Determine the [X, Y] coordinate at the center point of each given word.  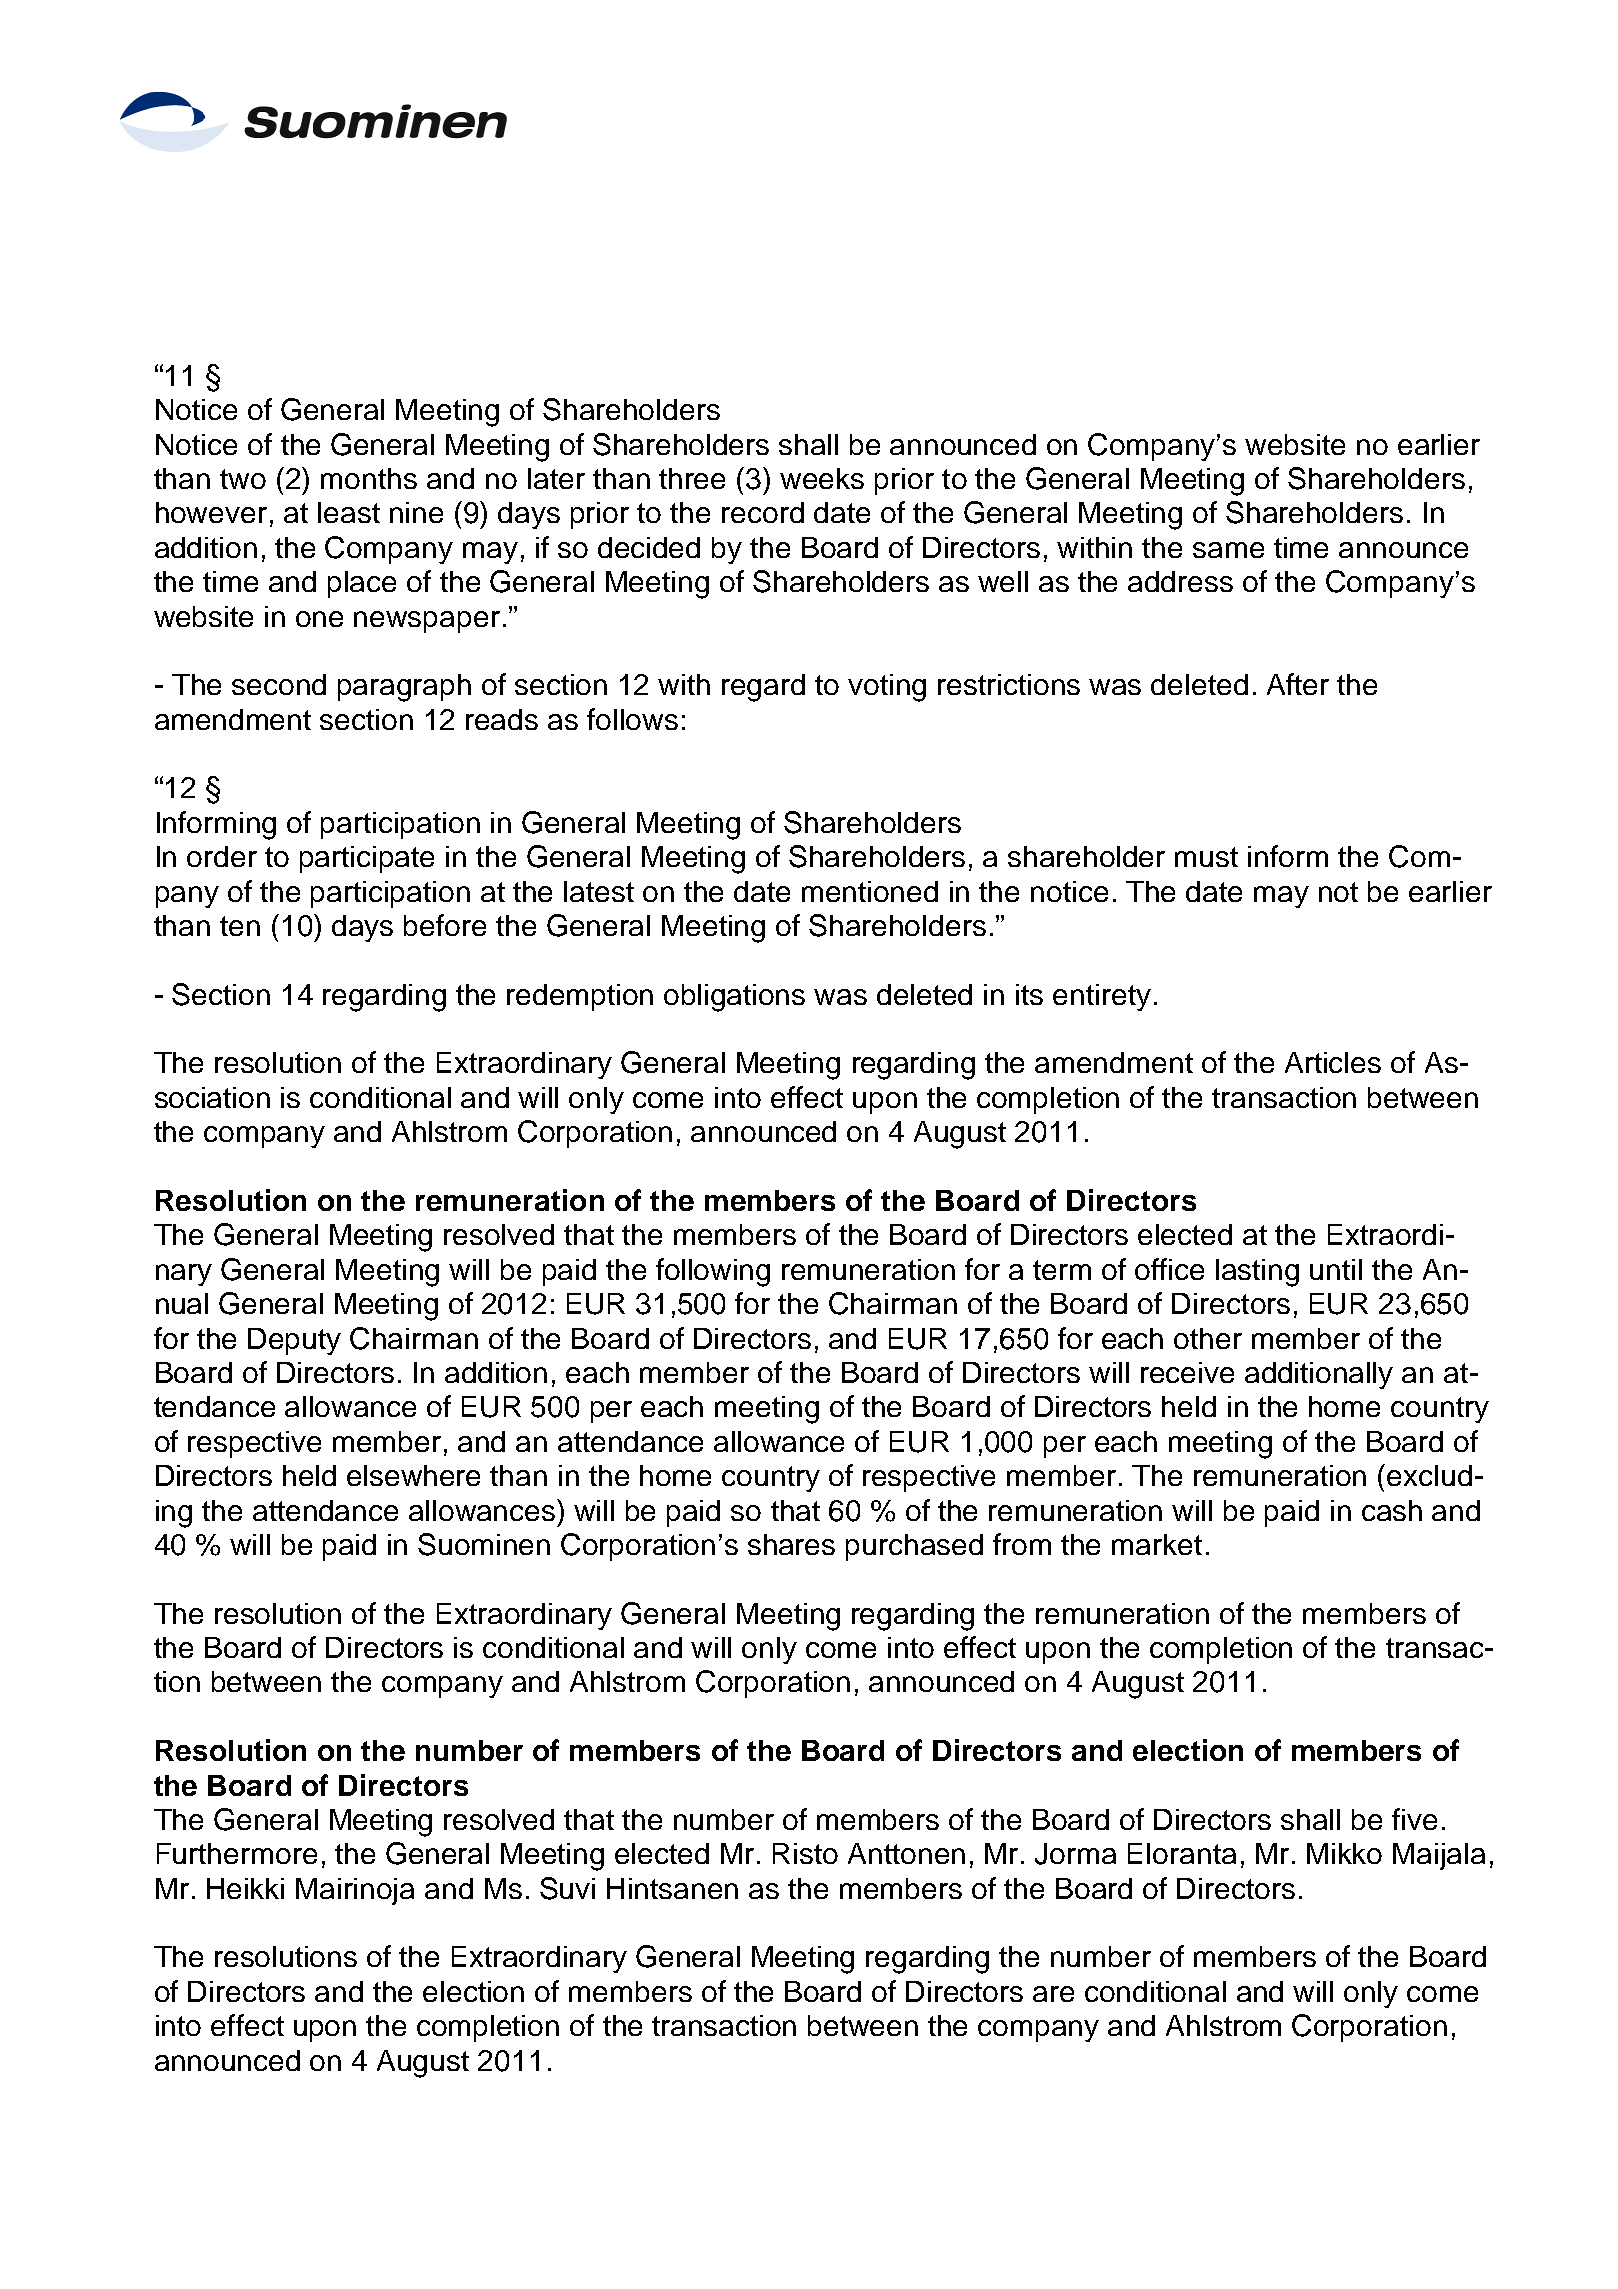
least [349, 512]
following [713, 1272]
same [1228, 550]
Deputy [294, 1341]
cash [1392, 1510]
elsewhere [413, 1475]
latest [599, 891]
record [763, 512]
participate [367, 859]
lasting [1257, 1273]
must [1206, 857]
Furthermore [237, 1853]
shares [791, 1544]
